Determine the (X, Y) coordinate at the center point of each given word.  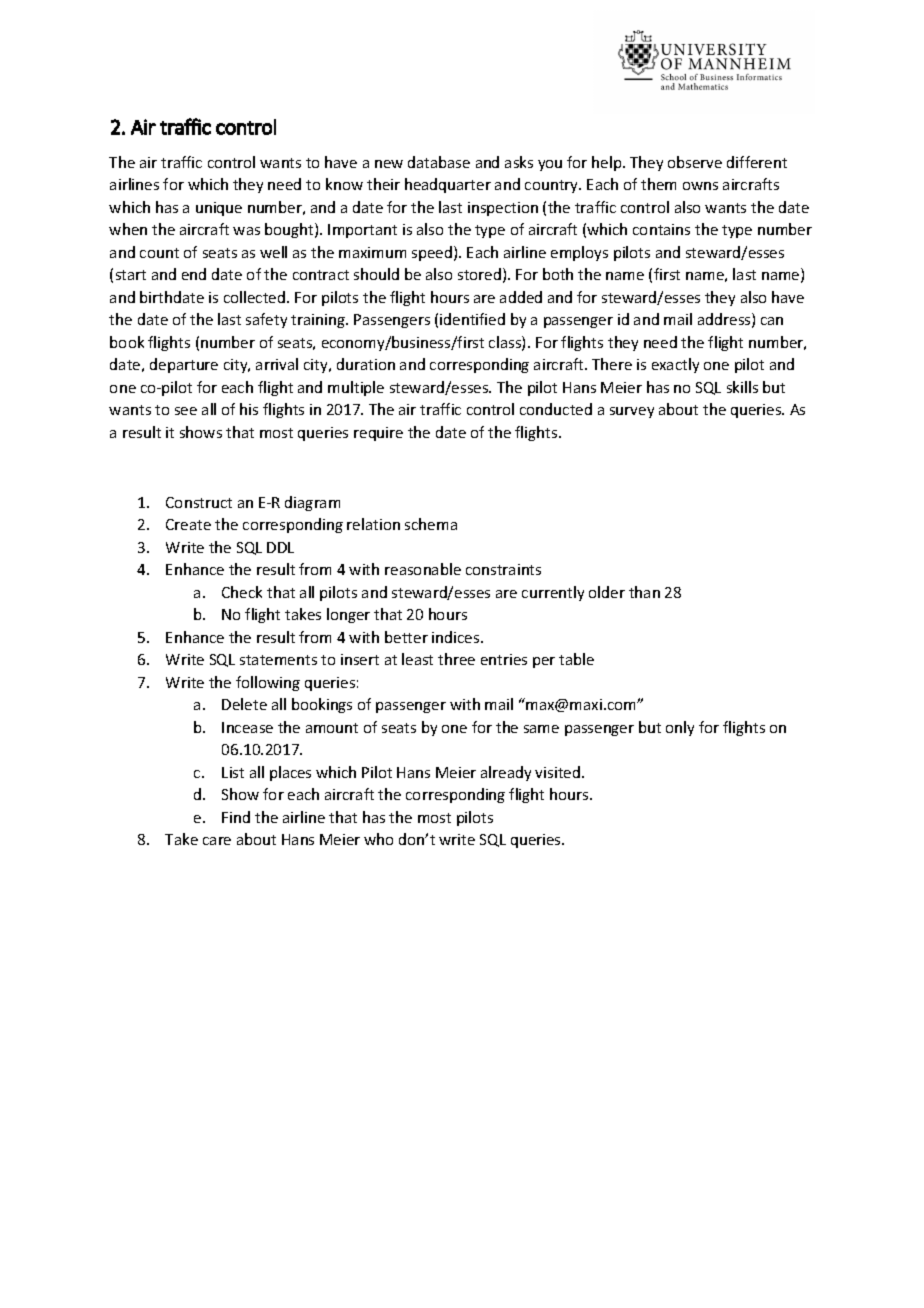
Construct (199, 502)
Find (236, 817)
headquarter (448, 185)
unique (219, 209)
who (378, 839)
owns (700, 186)
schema (431, 524)
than (644, 592)
